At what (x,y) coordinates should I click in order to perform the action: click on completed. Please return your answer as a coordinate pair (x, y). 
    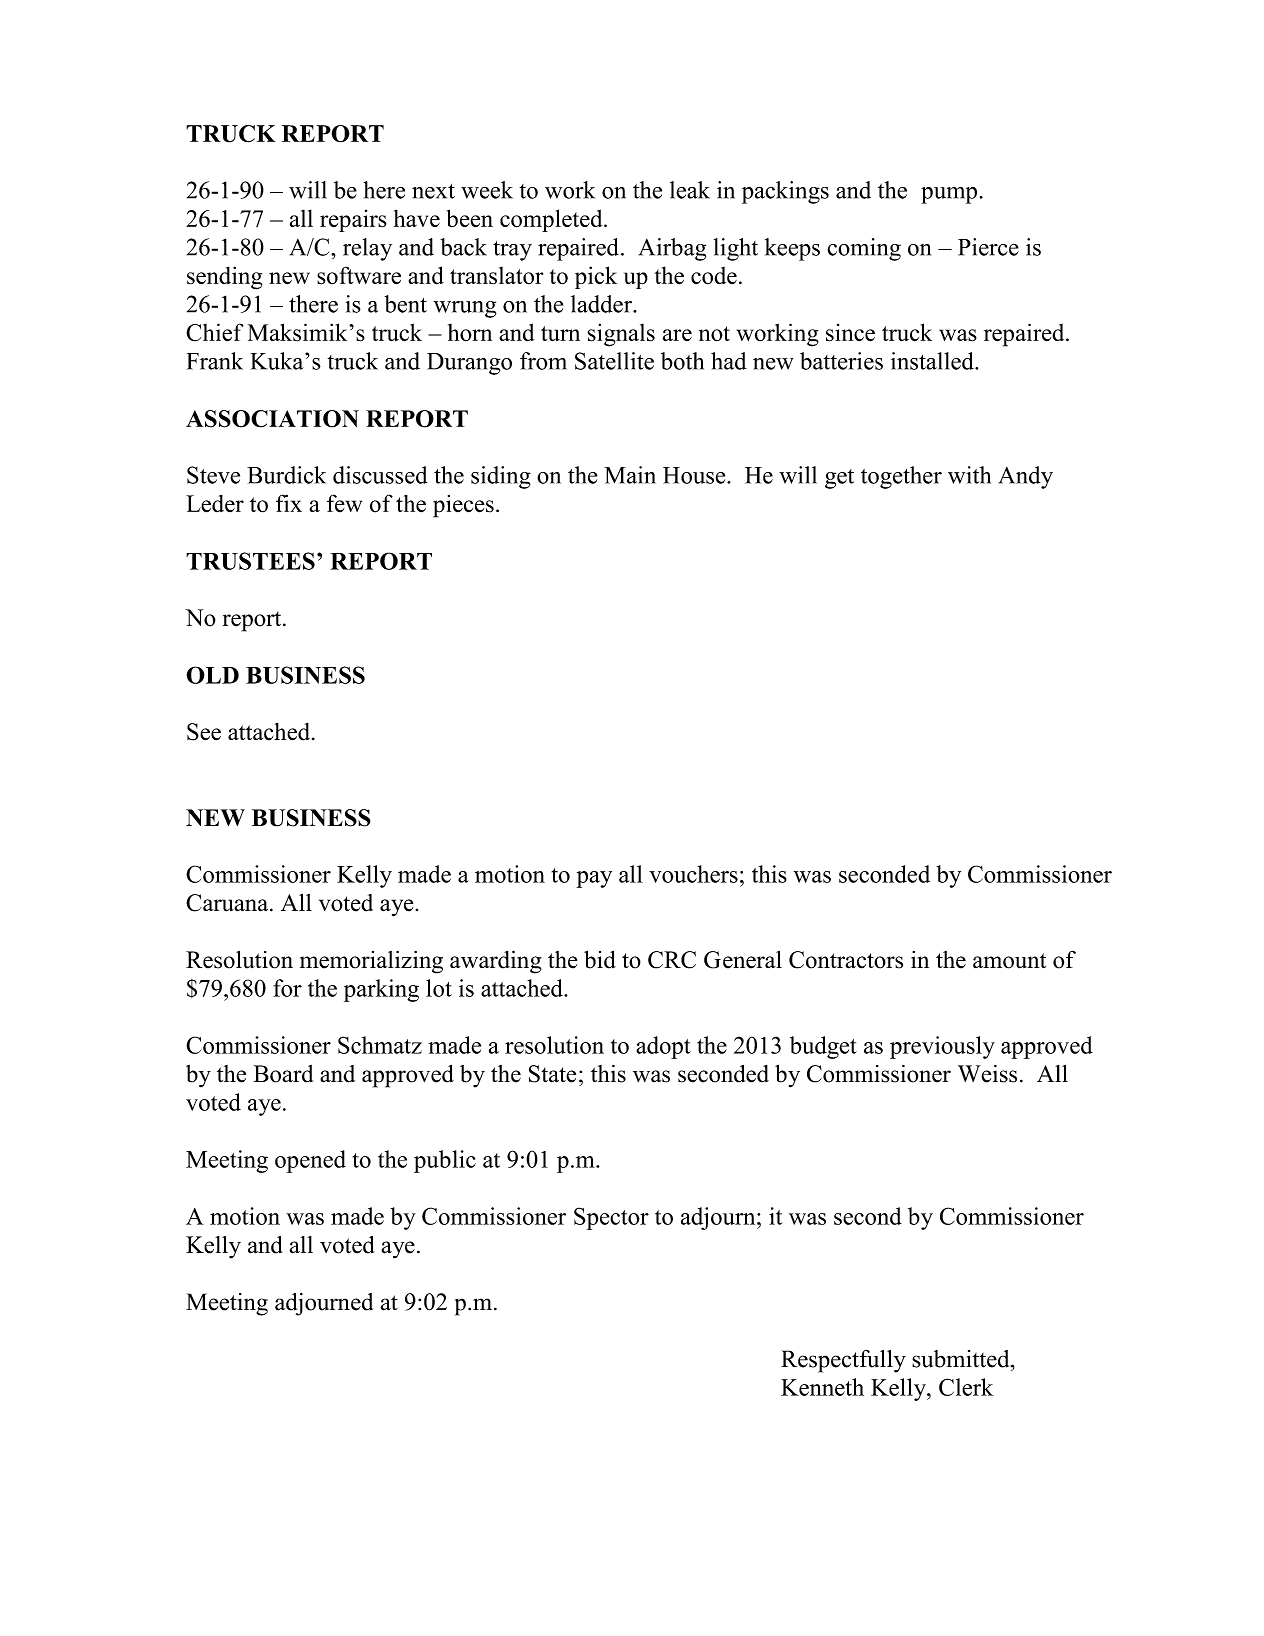
    Looking at the image, I should click on (552, 220).
